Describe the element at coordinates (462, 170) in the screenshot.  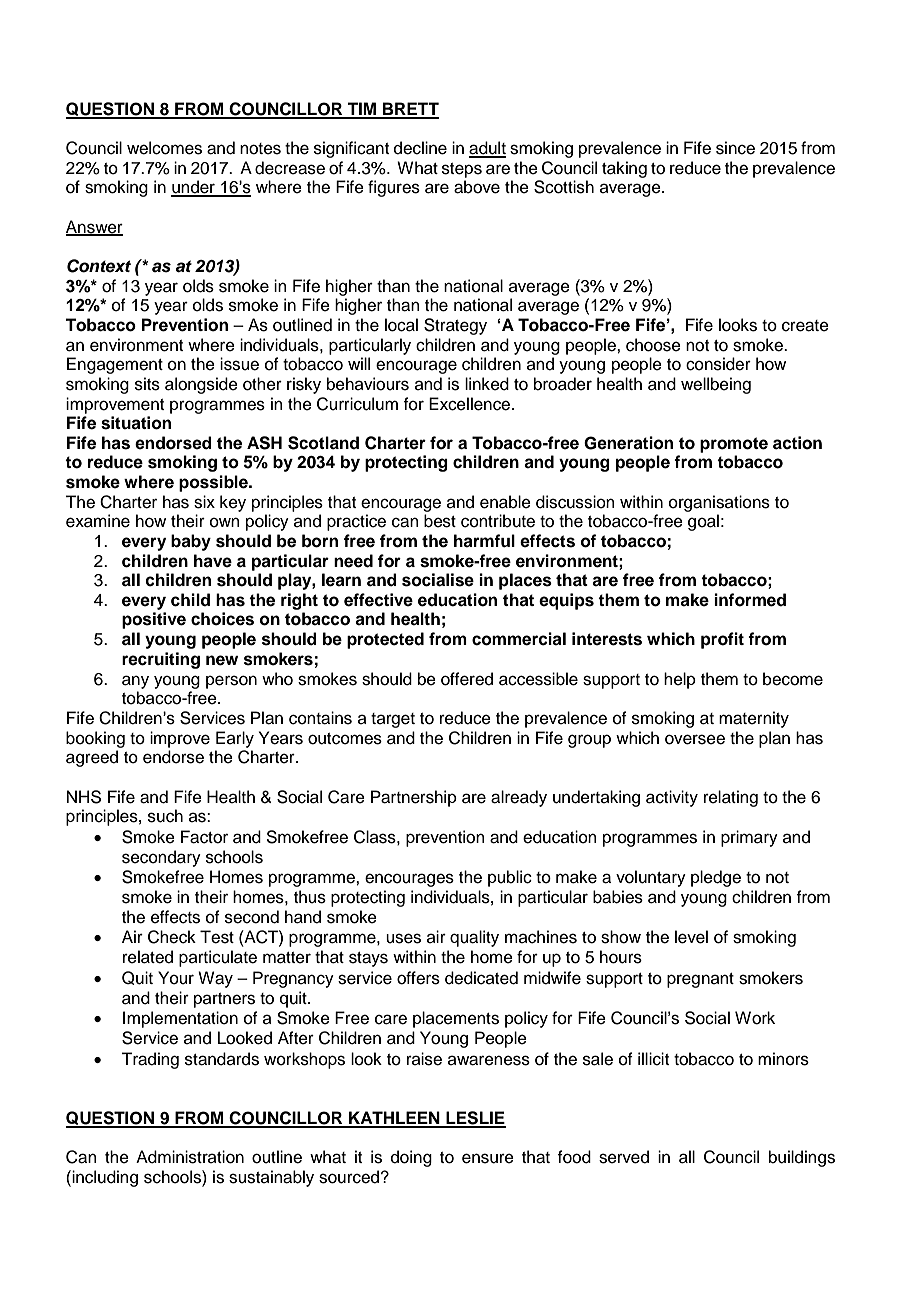
I see `steps` at that location.
